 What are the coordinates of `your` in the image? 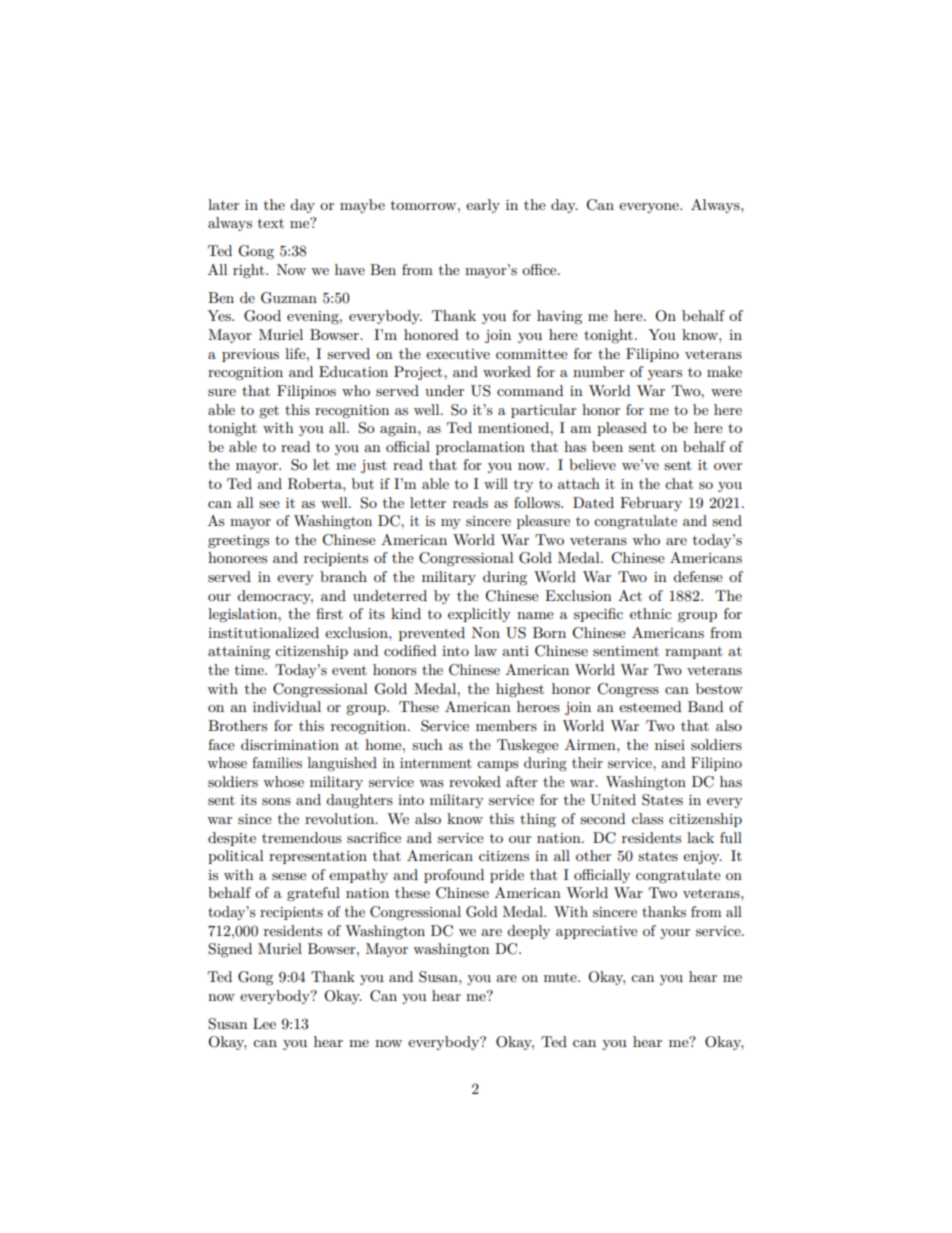 It's located at (675, 934).
